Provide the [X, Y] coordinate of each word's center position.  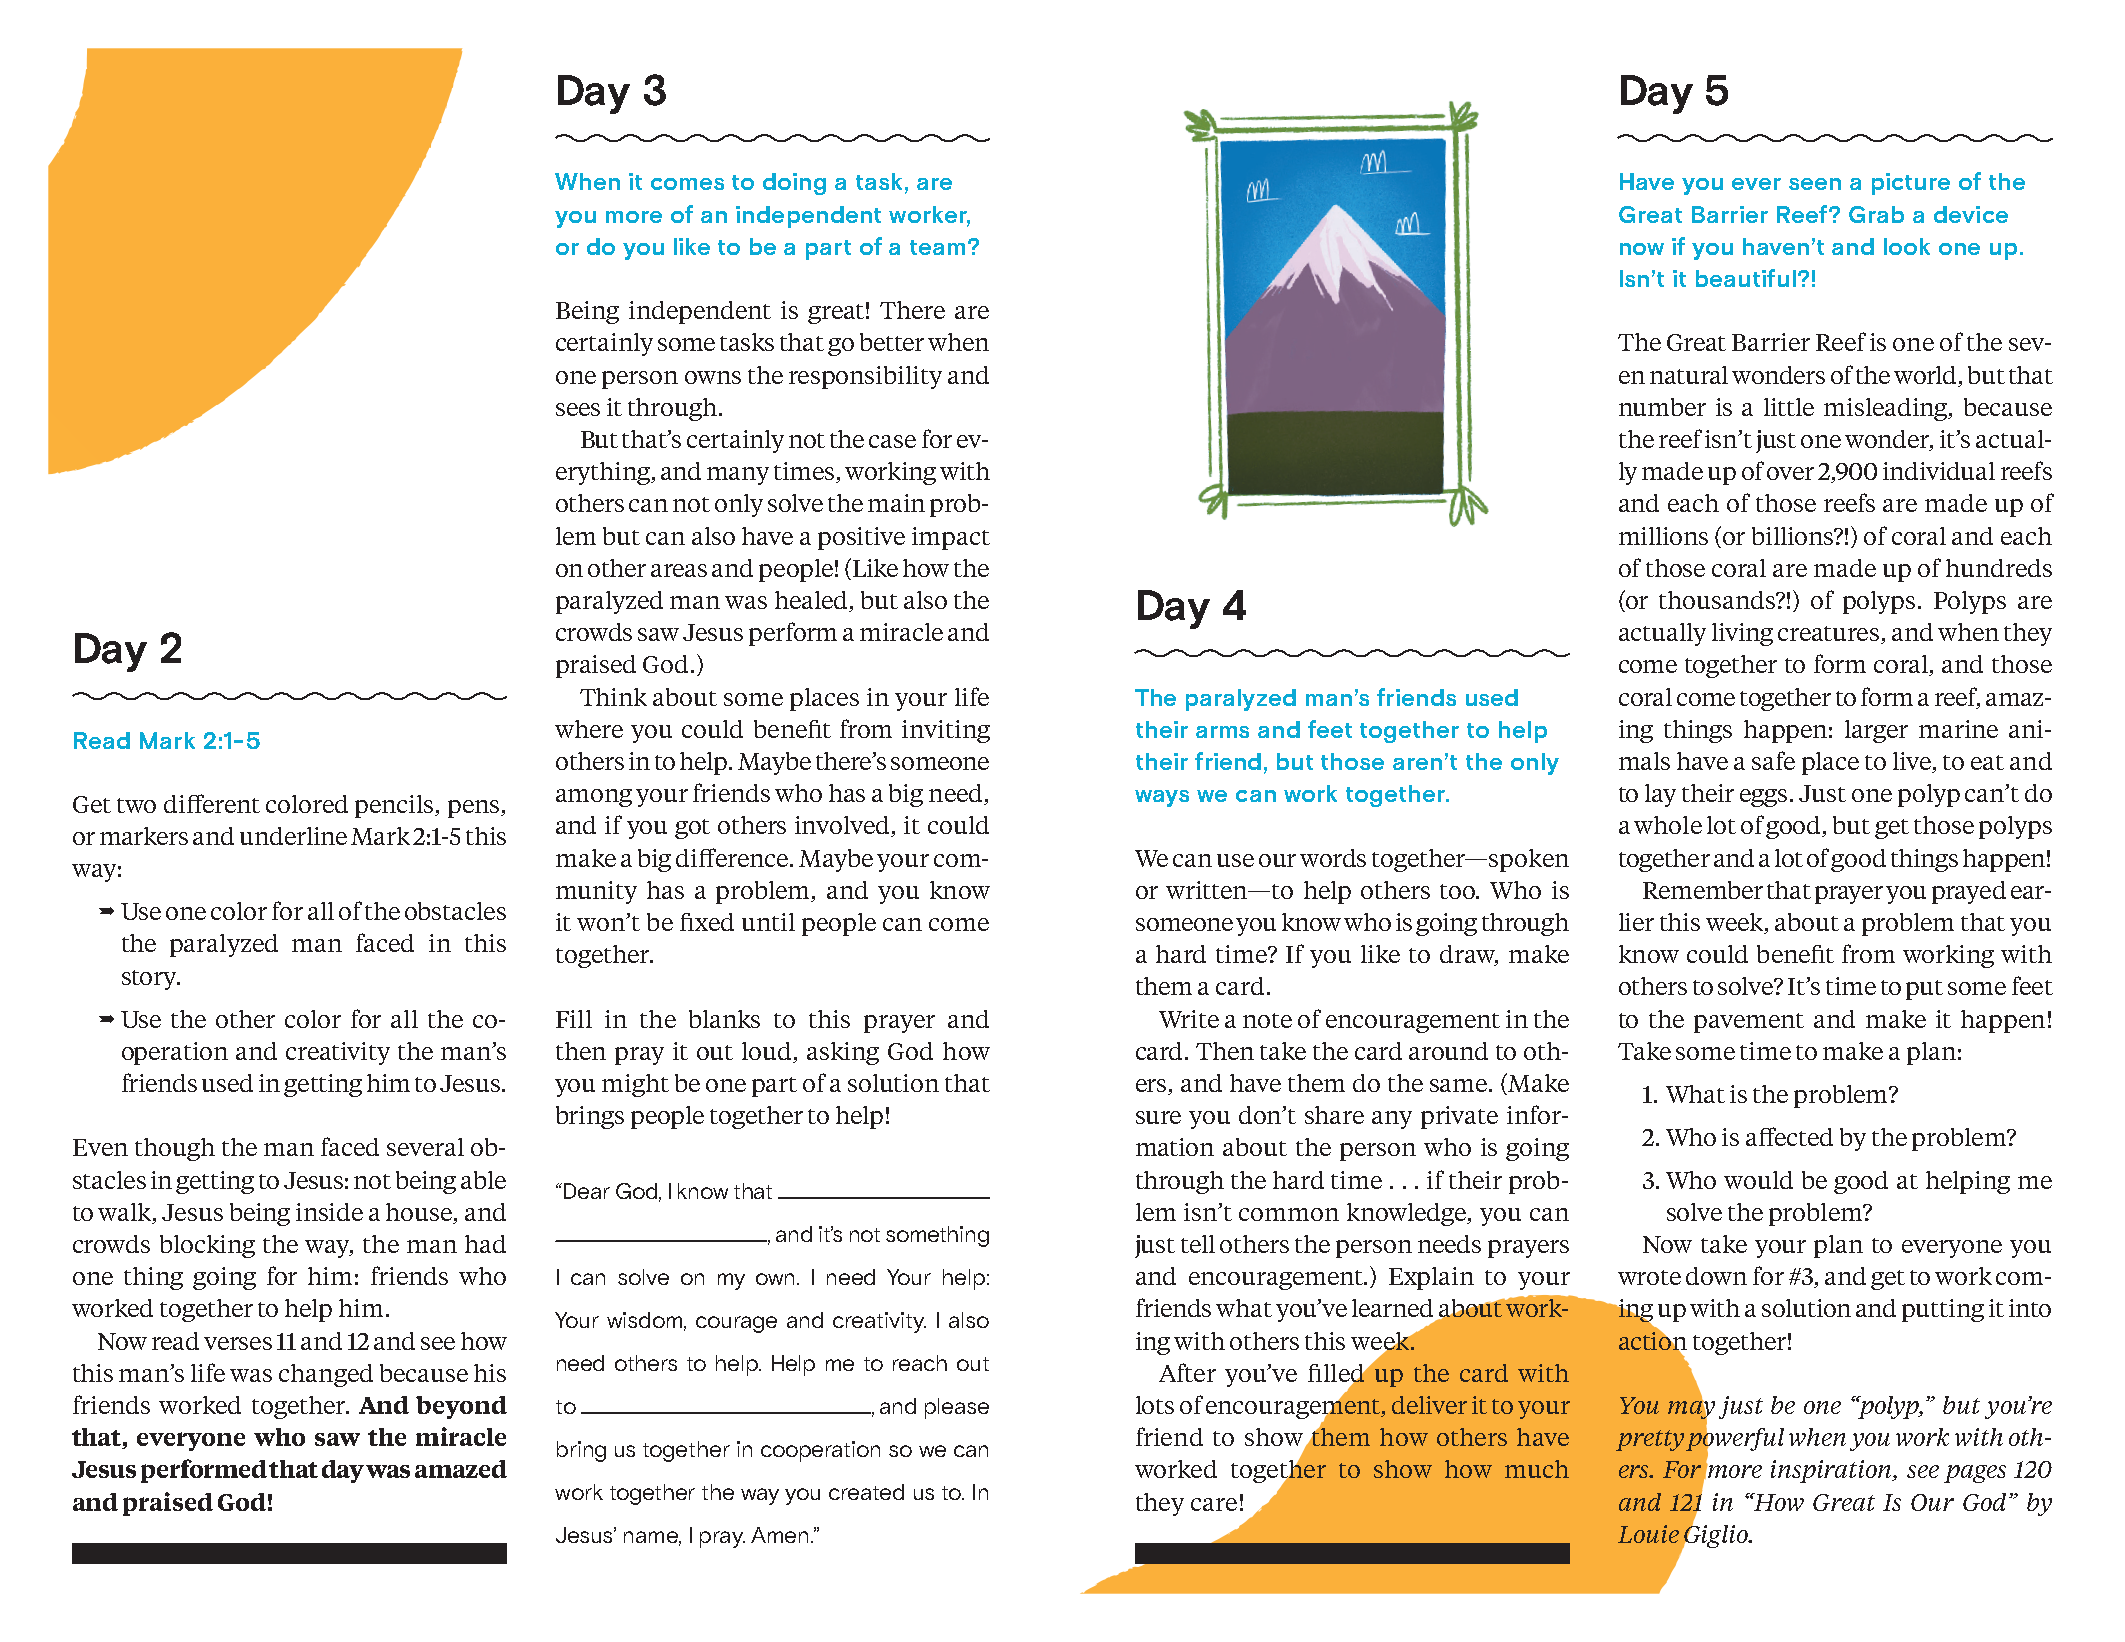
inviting [946, 731]
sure [1158, 1117]
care [1214, 1504]
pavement [1749, 1023]
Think [613, 697]
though [175, 1149]
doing [794, 184]
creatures [1830, 635]
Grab [1876, 214]
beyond [461, 1407]
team [937, 247]
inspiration [1833, 1471]
